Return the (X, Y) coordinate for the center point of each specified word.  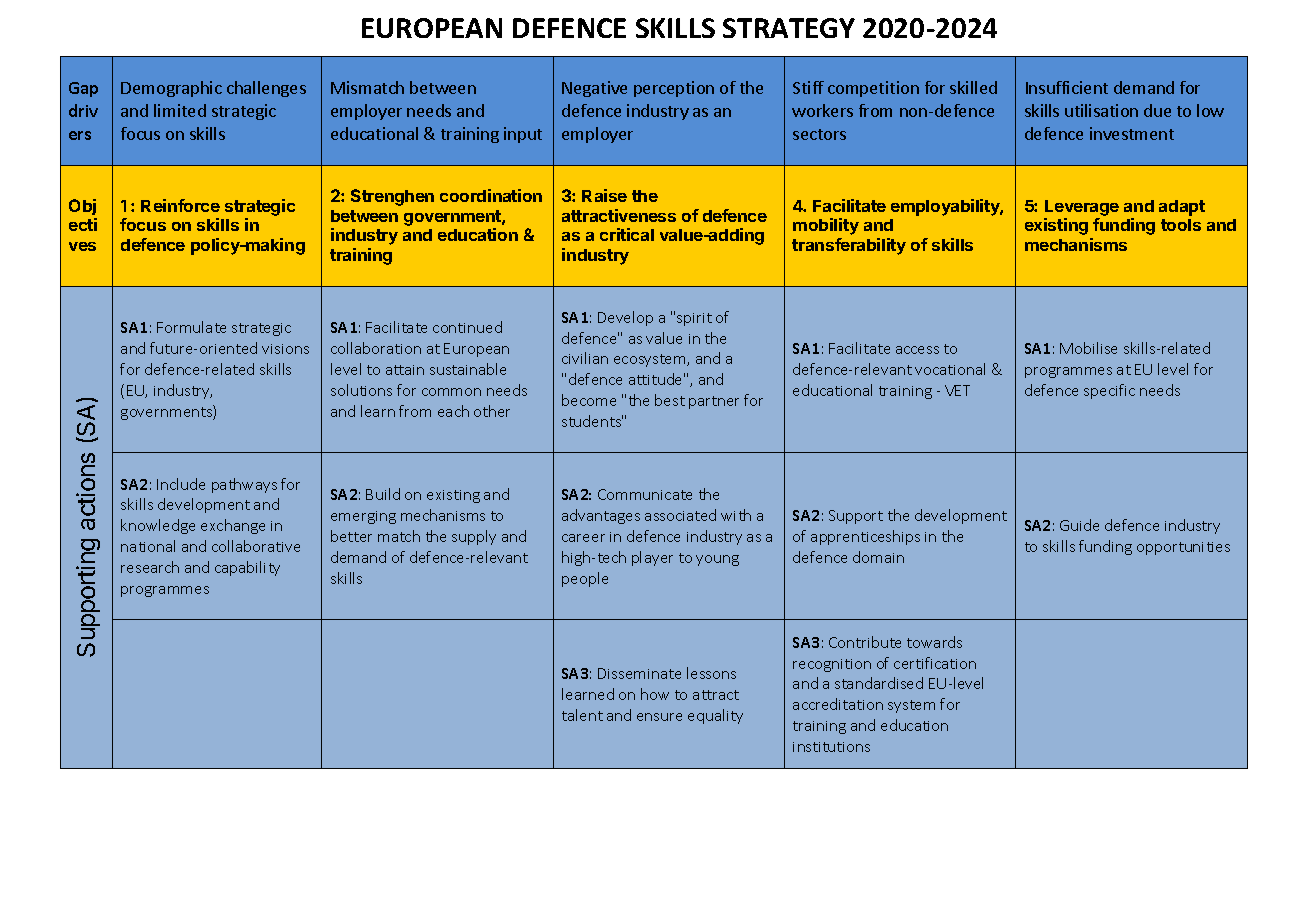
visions (285, 349)
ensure (659, 717)
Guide (1079, 525)
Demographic (171, 89)
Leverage (1082, 208)
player (652, 558)
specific (1109, 391)
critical (627, 234)
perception (674, 89)
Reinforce (180, 205)
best (670, 400)
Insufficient (1067, 87)
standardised (879, 683)
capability (247, 568)
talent (582, 715)
